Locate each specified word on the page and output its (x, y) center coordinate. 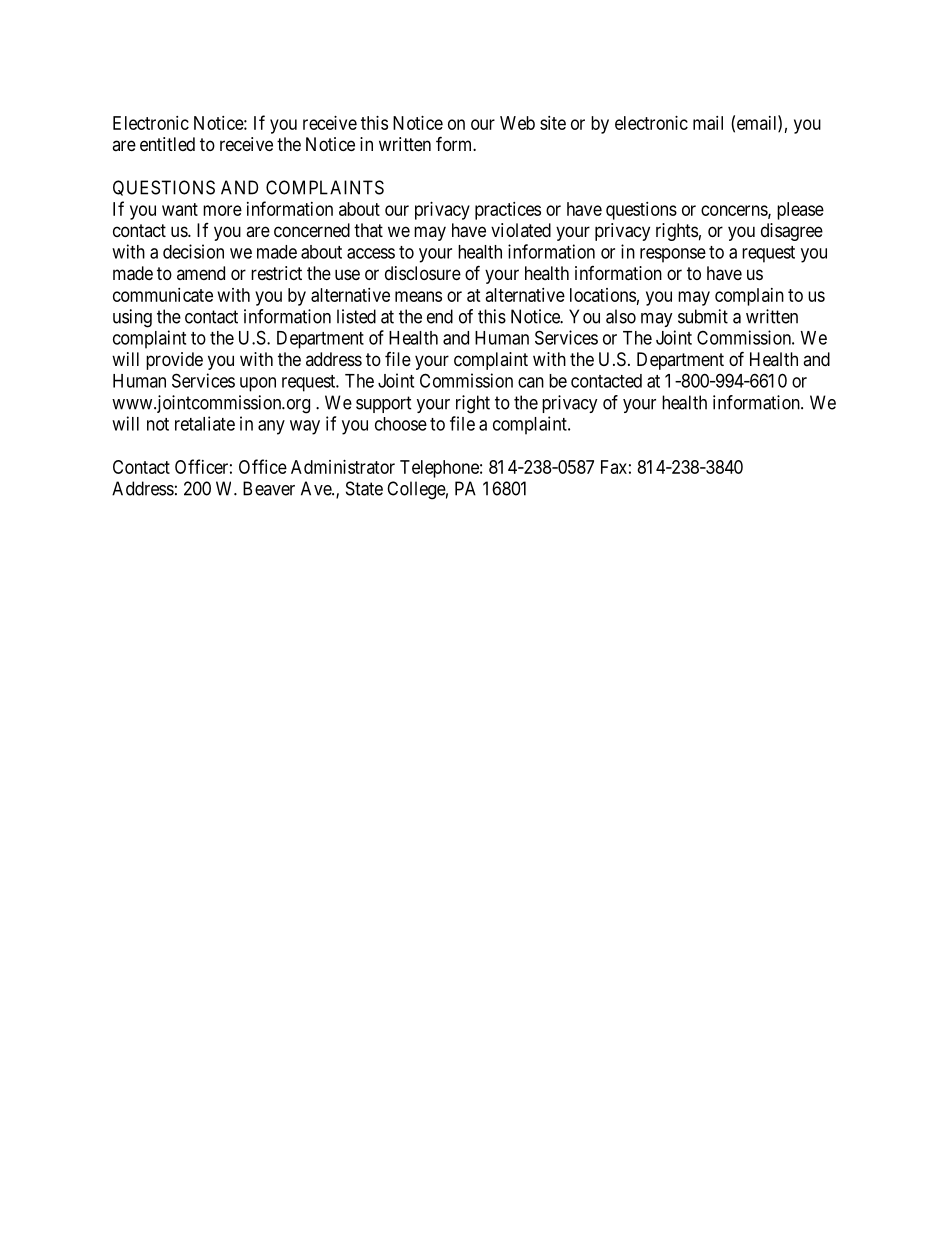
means (418, 296)
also (621, 316)
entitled (167, 144)
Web (517, 123)
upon (258, 384)
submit (703, 316)
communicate (163, 295)
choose (401, 424)
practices (508, 211)
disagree (792, 232)
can (531, 382)
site (553, 123)
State (364, 488)
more (222, 210)
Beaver (269, 488)
